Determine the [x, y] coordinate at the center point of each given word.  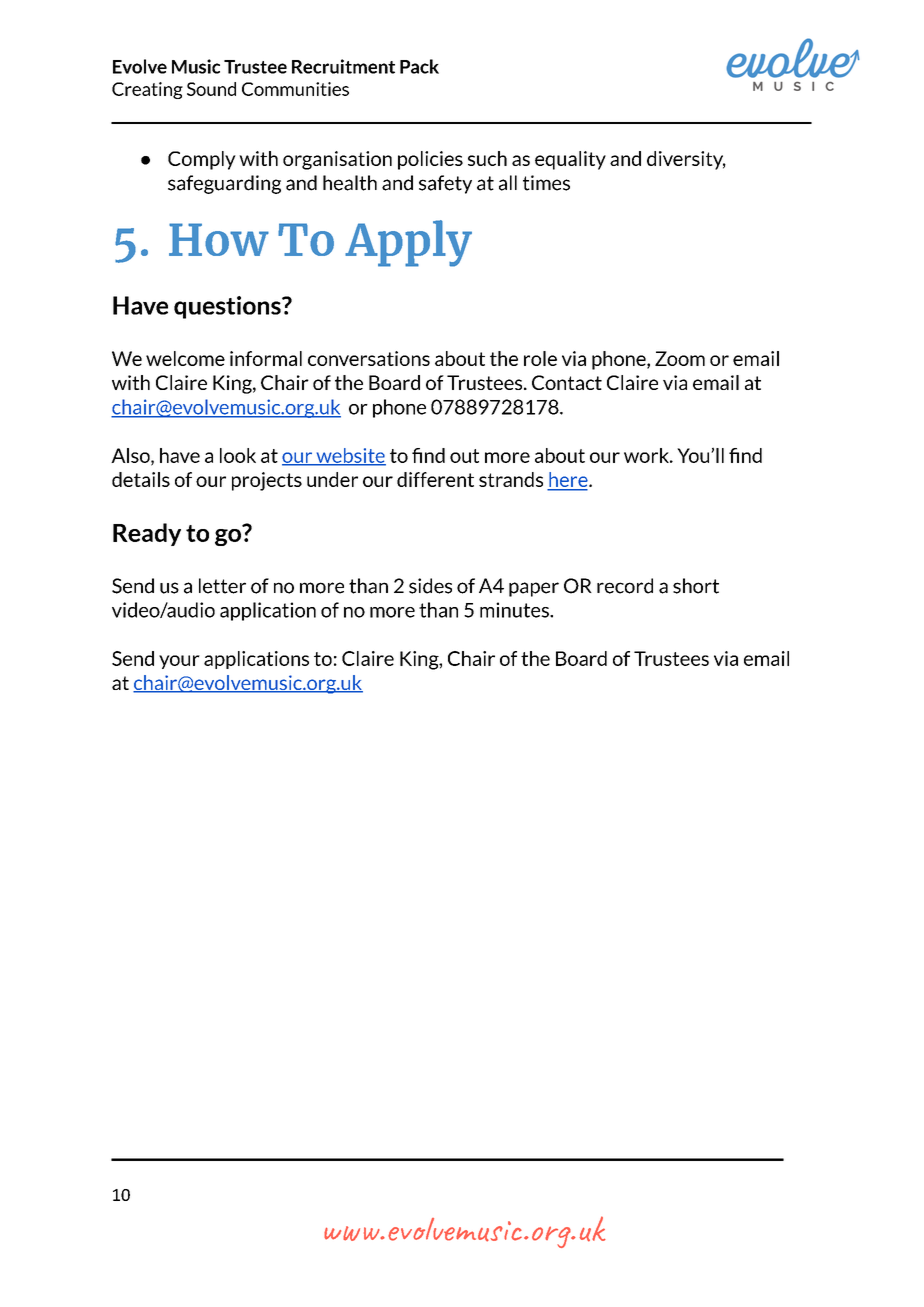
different [435, 479]
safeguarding [224, 184]
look [238, 455]
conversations [369, 358]
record [625, 586]
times [546, 183]
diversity [686, 160]
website [350, 456]
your [179, 662]
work [647, 455]
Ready [147, 534]
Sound [211, 89]
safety [445, 184]
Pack [419, 66]
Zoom [680, 358]
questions [228, 307]
